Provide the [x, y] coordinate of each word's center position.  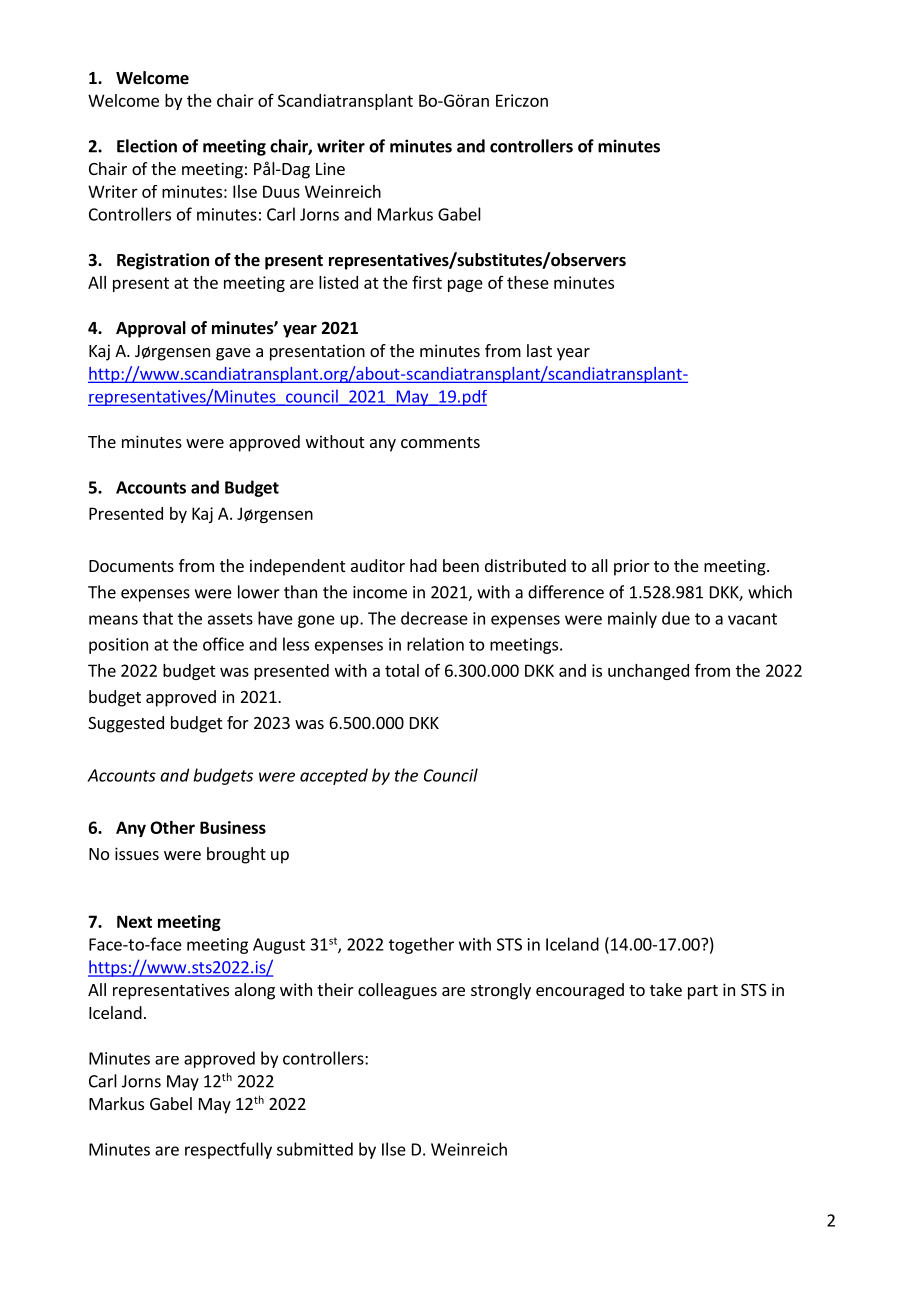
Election [147, 146]
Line [330, 168]
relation [435, 644]
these [528, 282]
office [223, 644]
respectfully [228, 1150]
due [676, 618]
